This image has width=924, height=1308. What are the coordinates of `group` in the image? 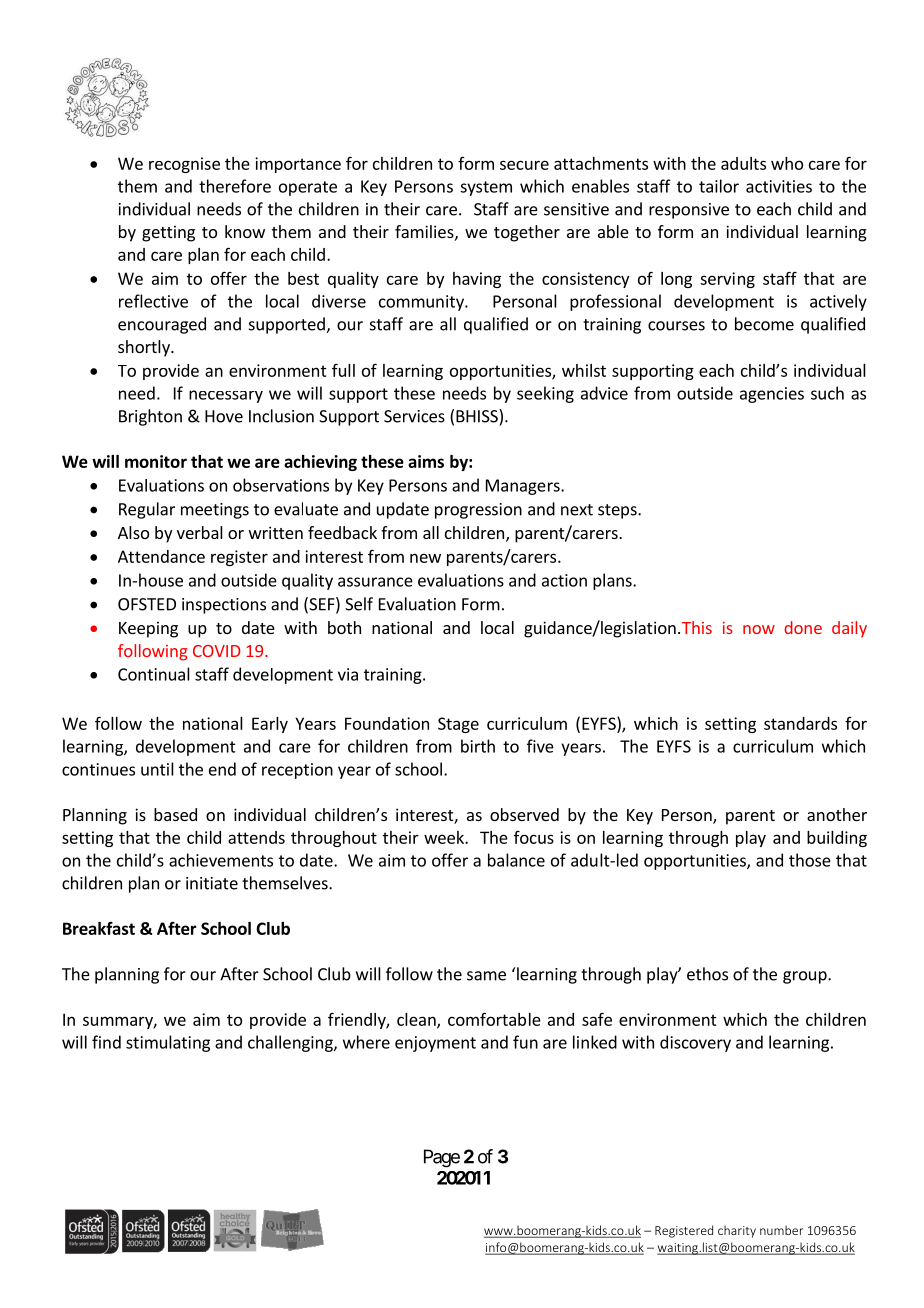 It's located at (806, 977).
